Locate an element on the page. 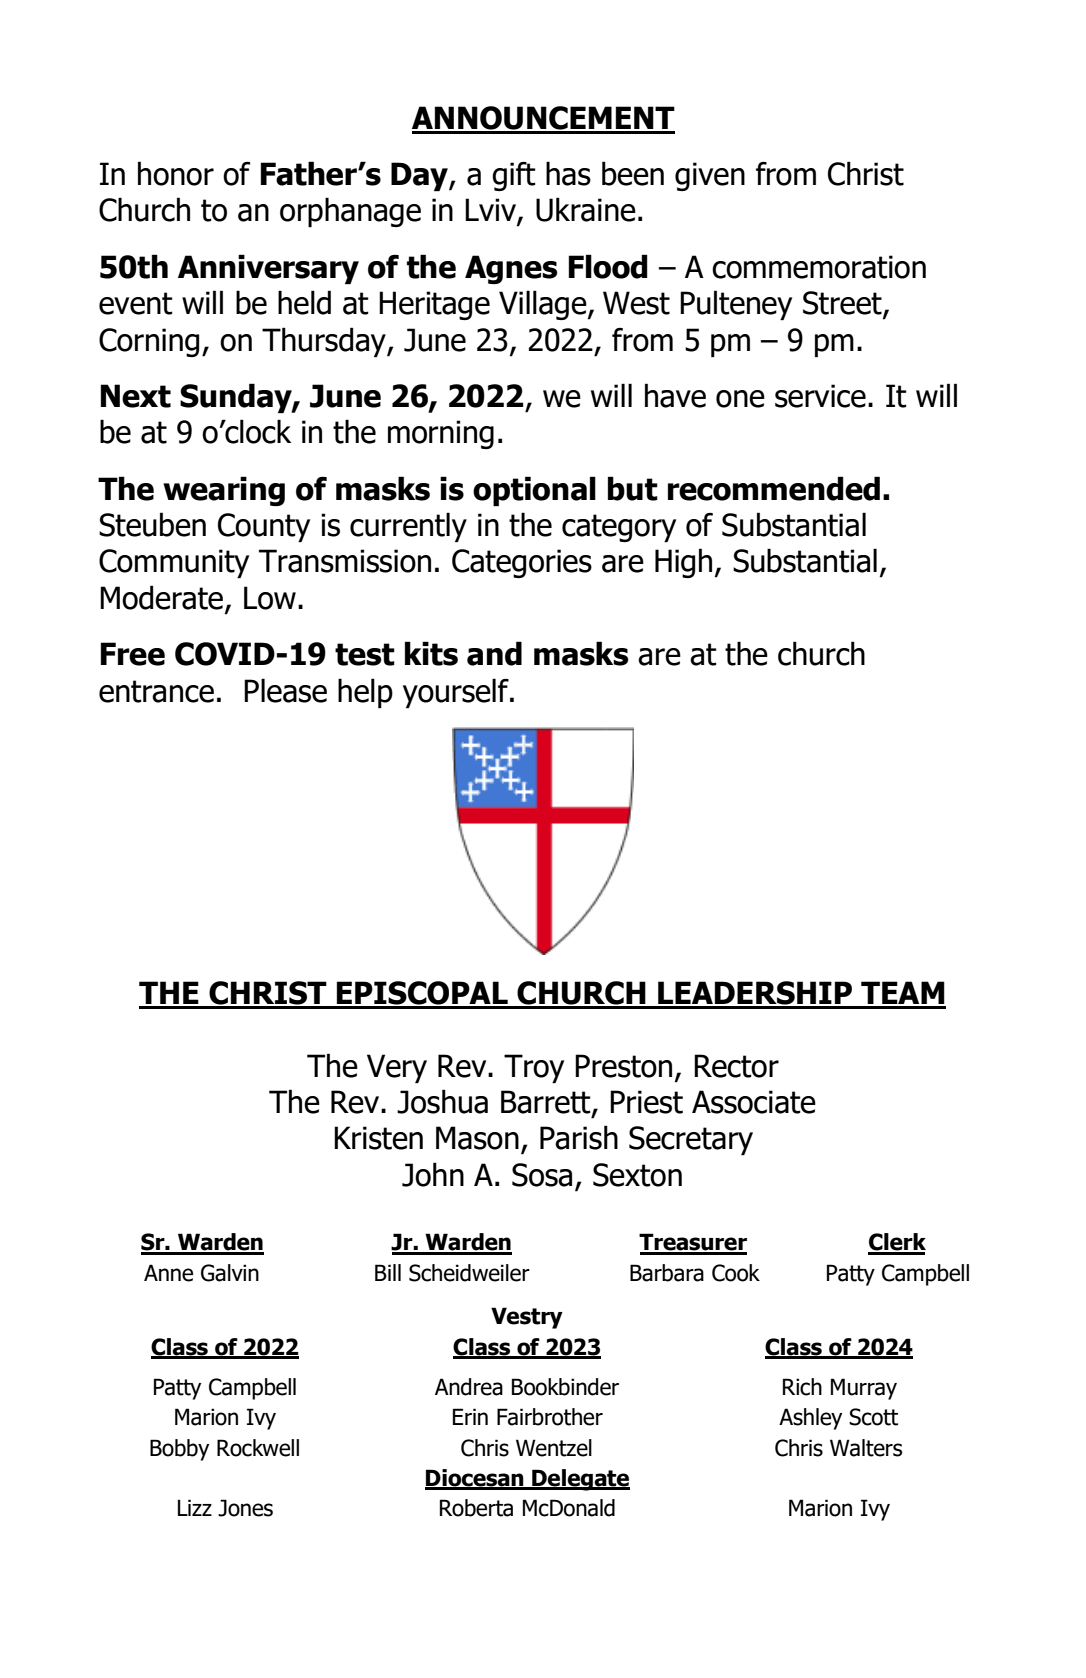  Please is located at coordinates (285, 690).
